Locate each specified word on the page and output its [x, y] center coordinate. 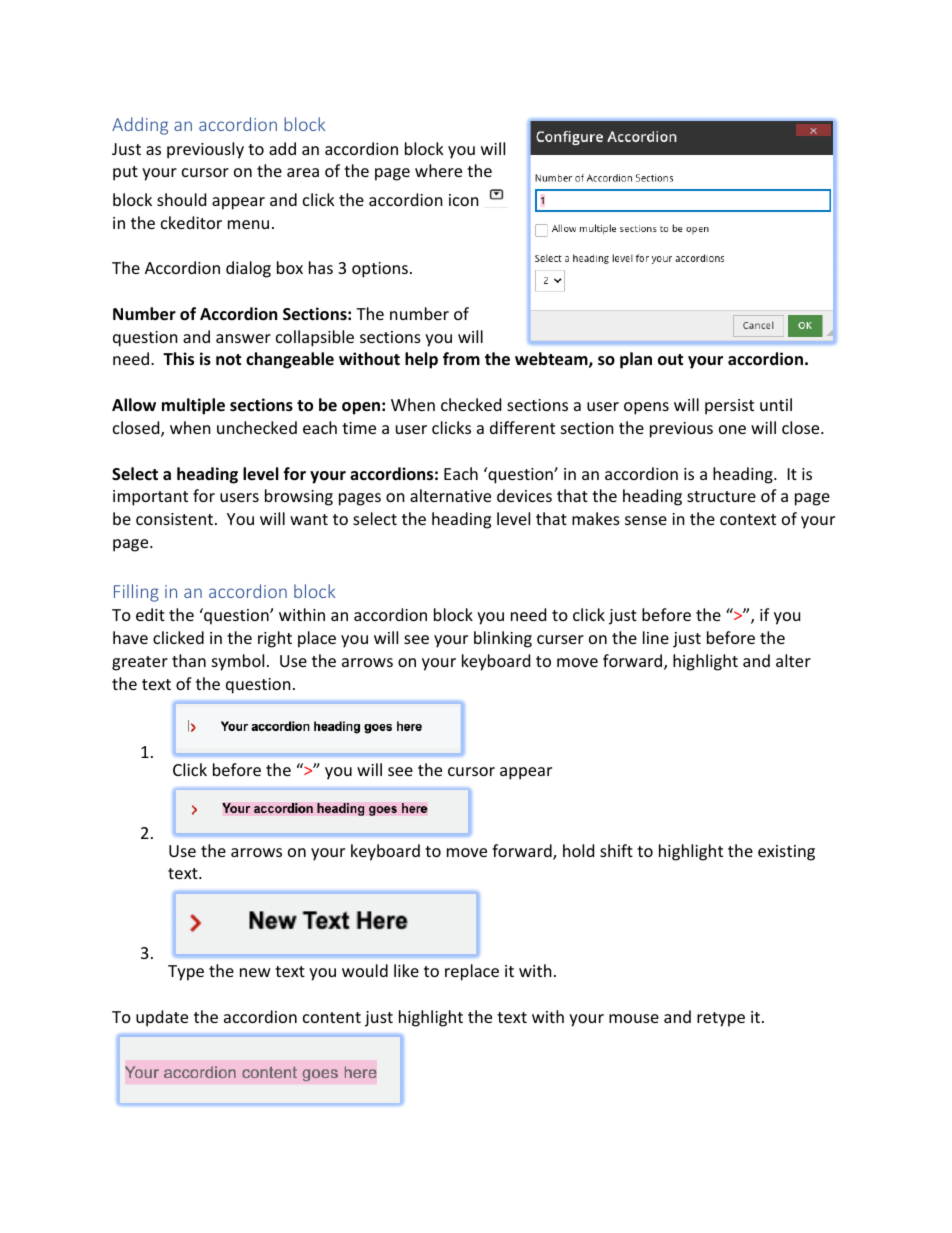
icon [464, 200]
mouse [634, 1018]
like [406, 970]
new [255, 972]
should [181, 199]
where [438, 170]
